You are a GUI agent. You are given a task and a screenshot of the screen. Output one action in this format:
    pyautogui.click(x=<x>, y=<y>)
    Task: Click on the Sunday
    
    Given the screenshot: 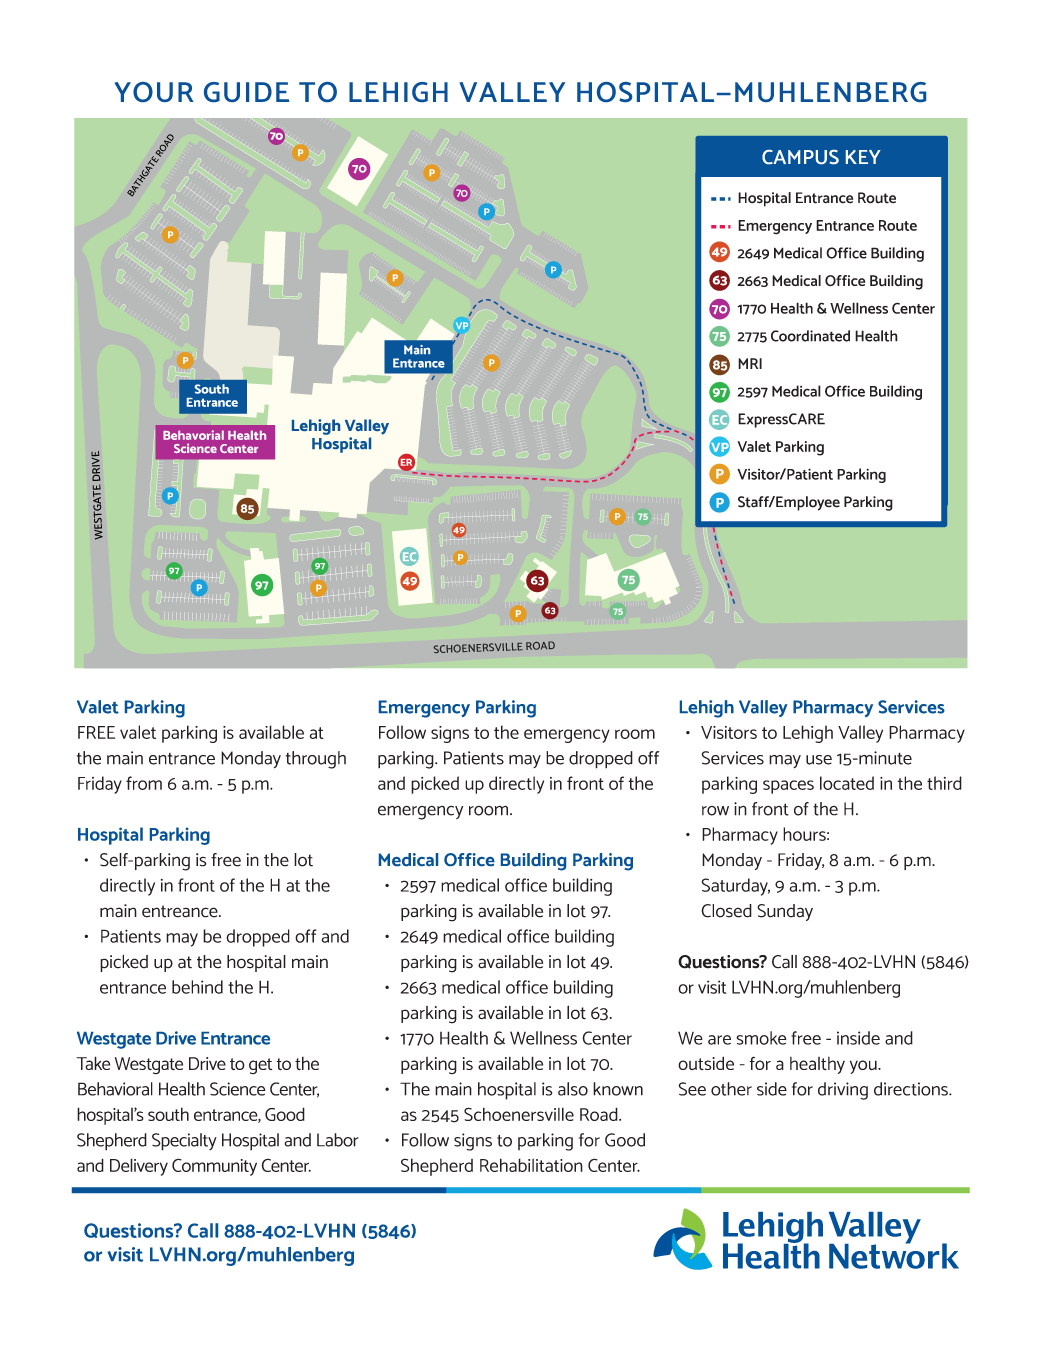 What is the action you would take?
    pyautogui.click(x=785, y=912)
